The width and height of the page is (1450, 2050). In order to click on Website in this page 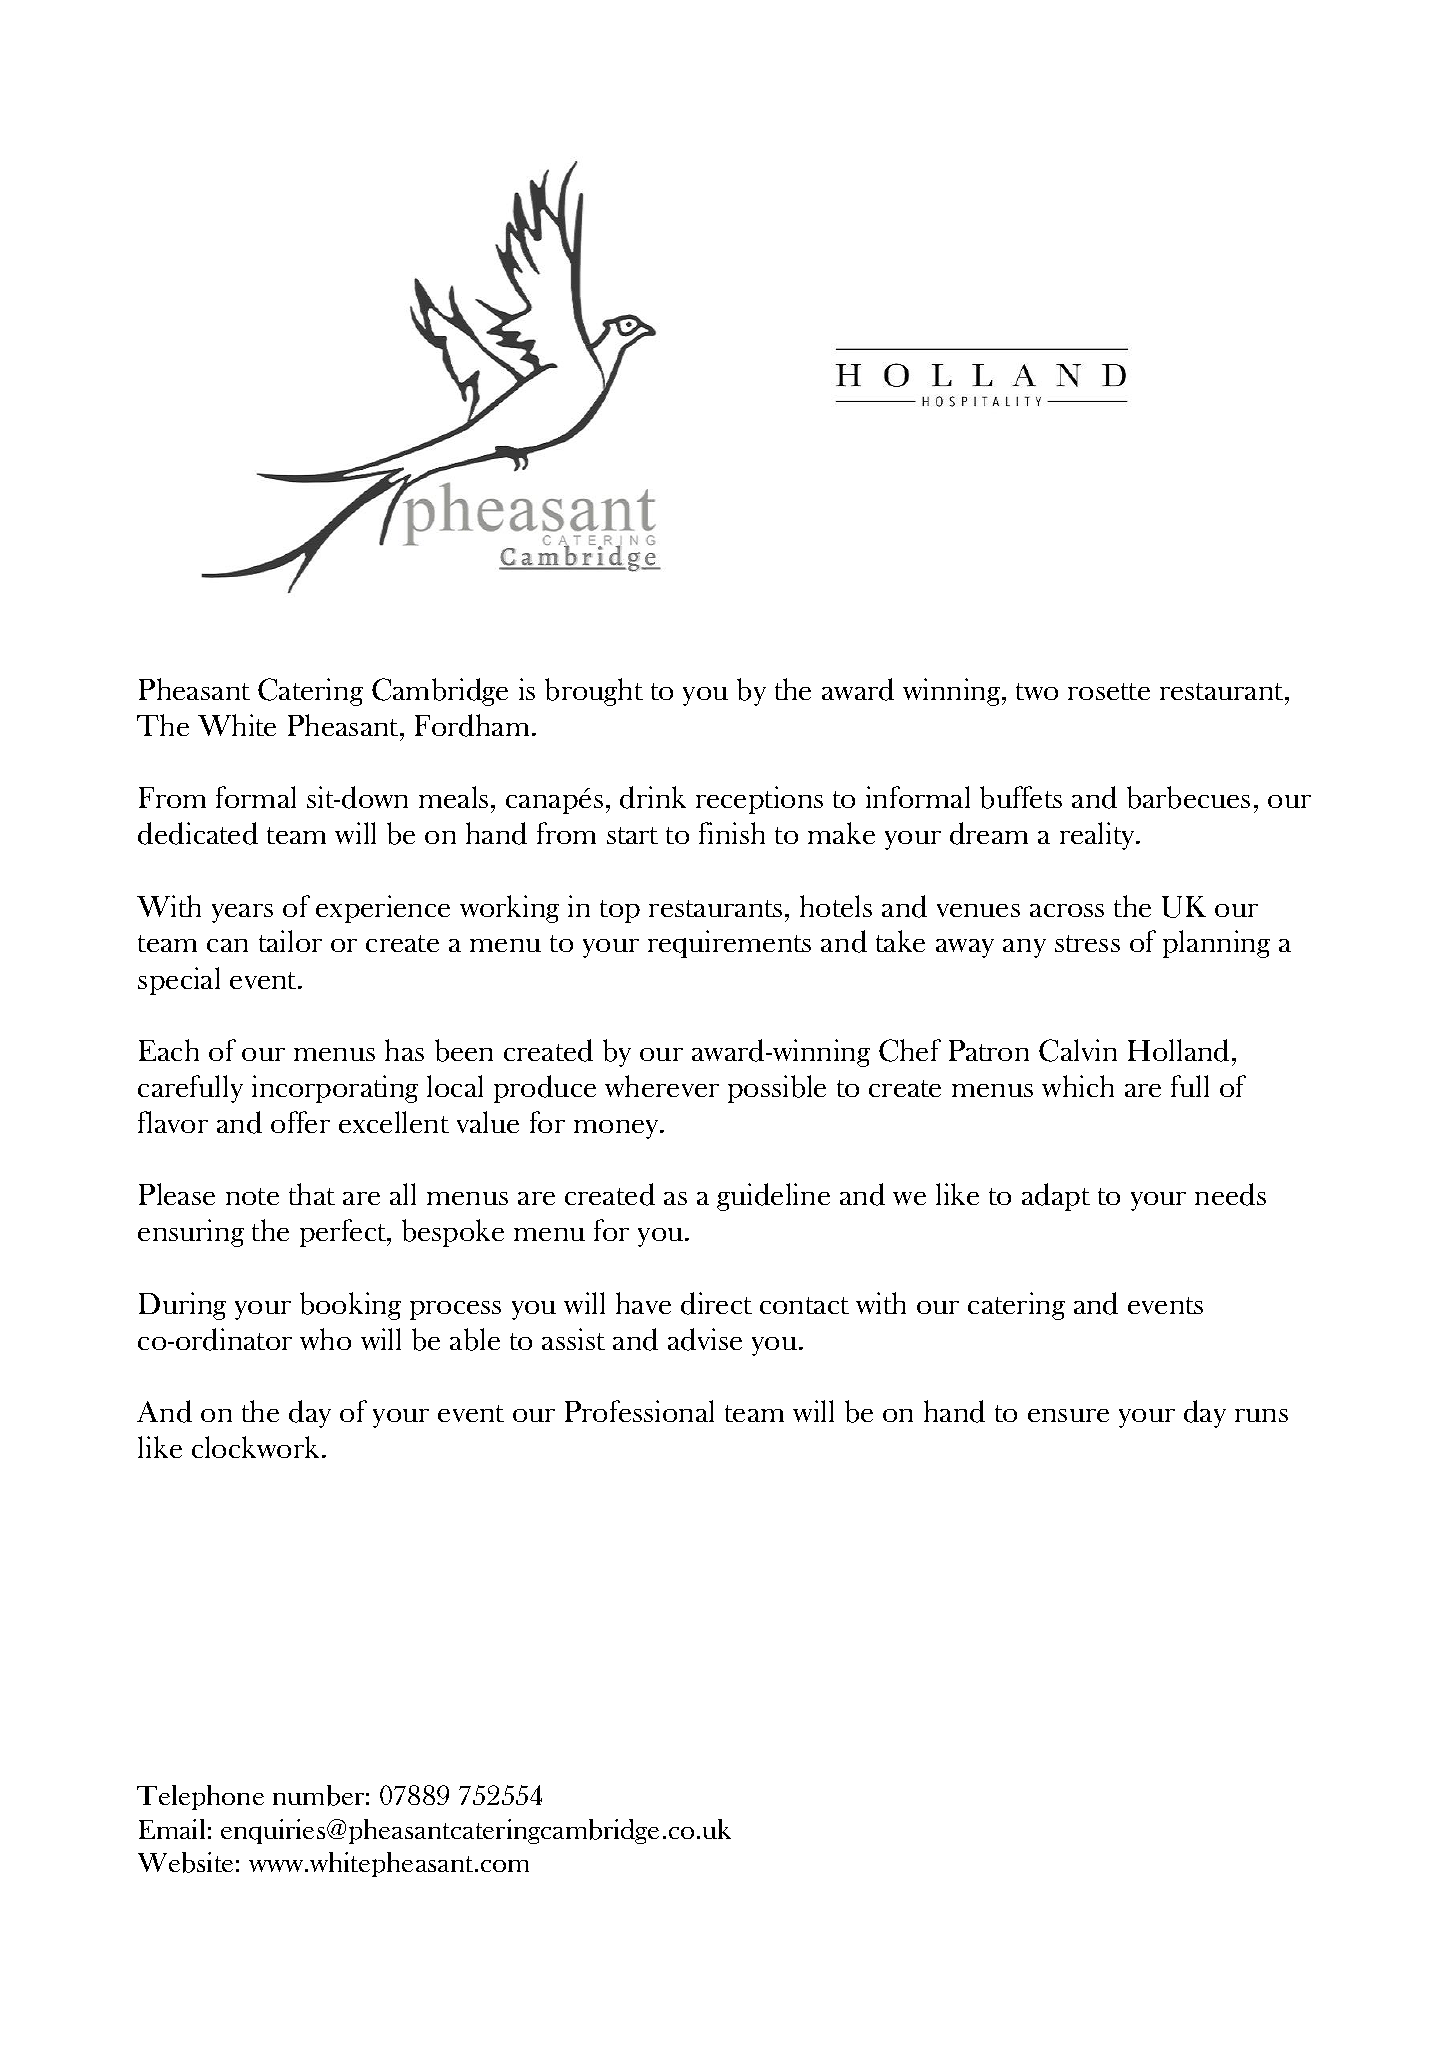, I will do `click(185, 1862)`.
